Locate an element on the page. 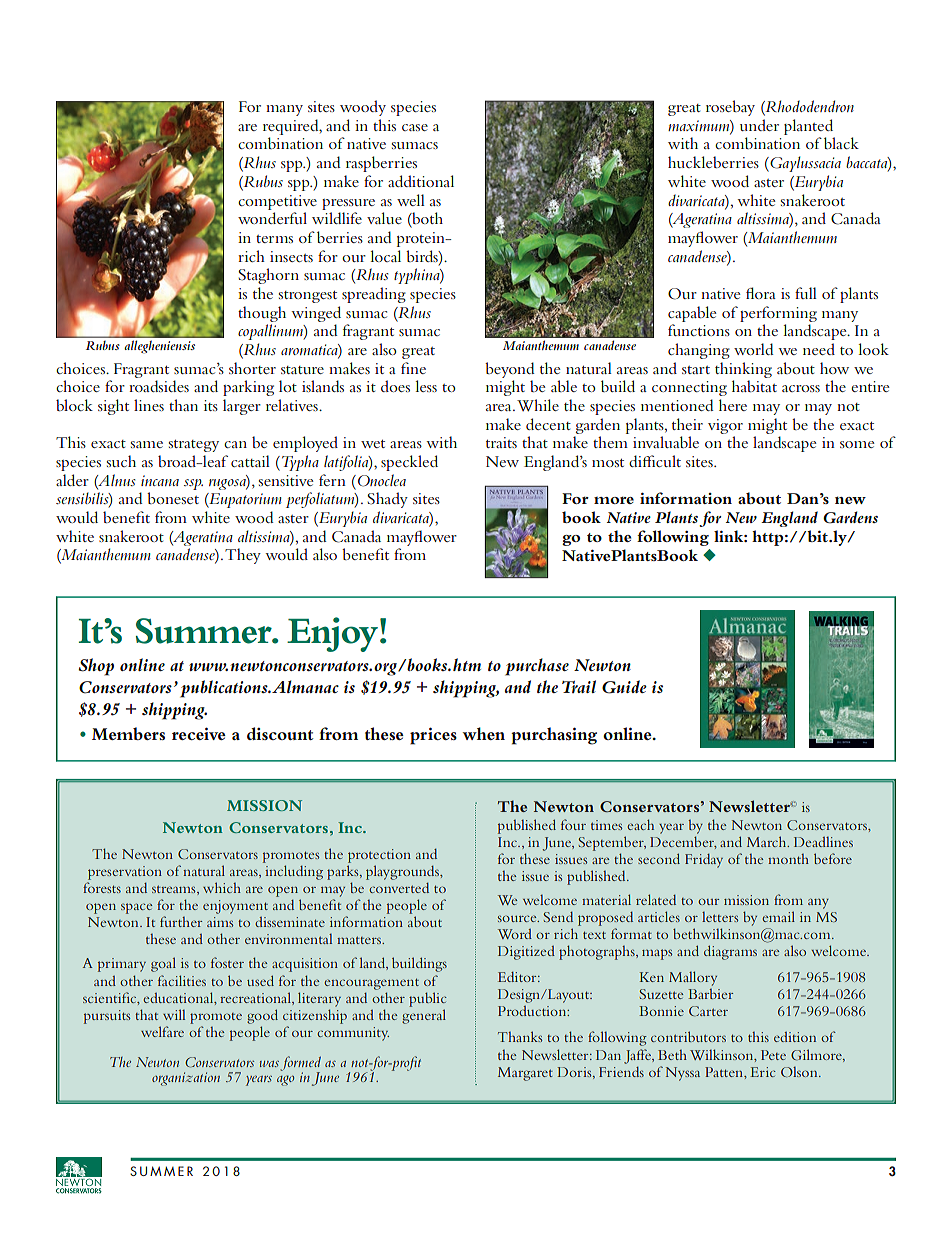 This image has height=1233, width=952. Guide is located at coordinates (624, 687).
